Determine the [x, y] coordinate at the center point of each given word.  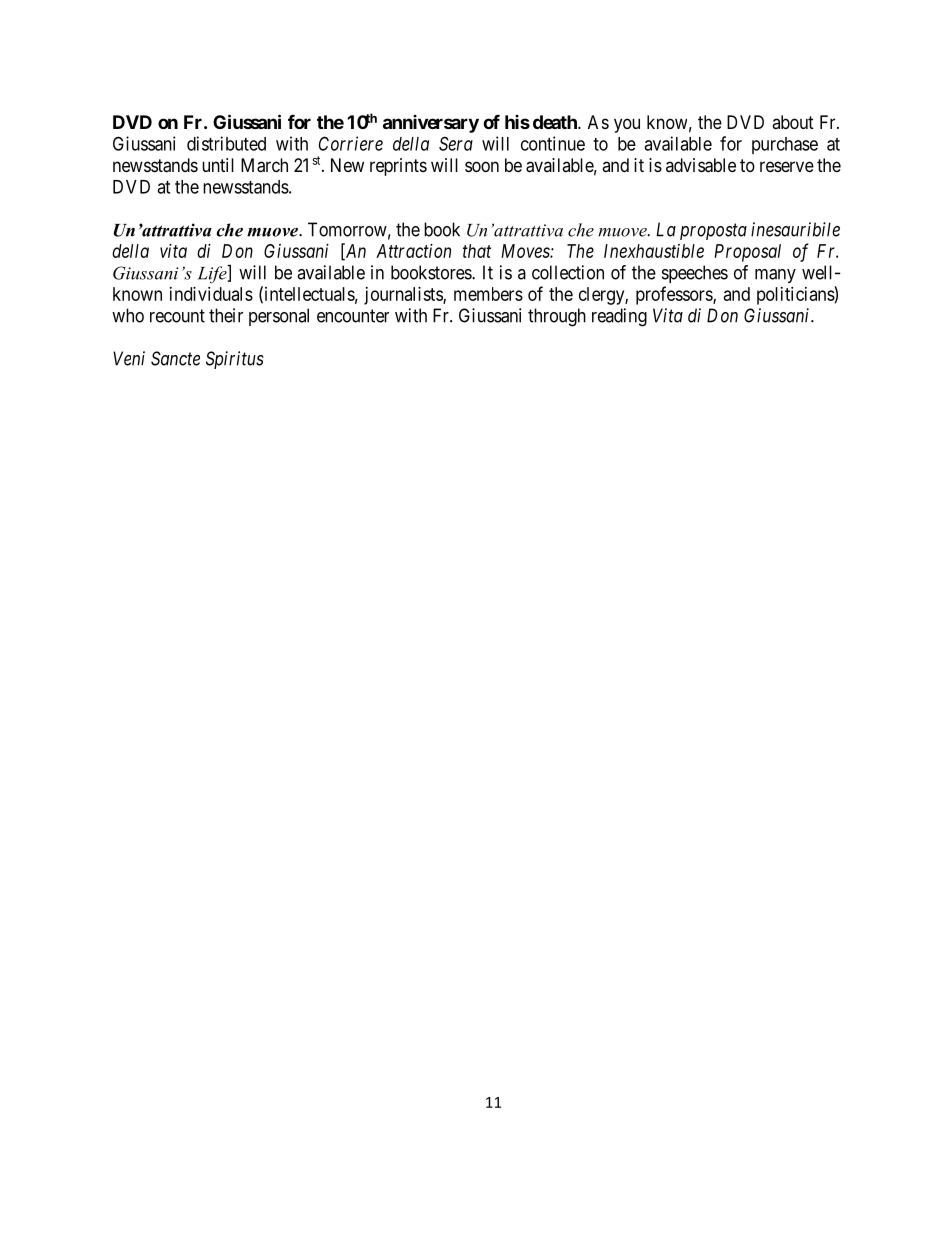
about [793, 122]
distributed [226, 143]
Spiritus [235, 360]
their [226, 315]
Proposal [747, 253]
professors [675, 295]
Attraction [413, 251]
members [488, 294]
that [477, 251]
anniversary [431, 124]
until [218, 165]
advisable [701, 165]
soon [482, 166]
